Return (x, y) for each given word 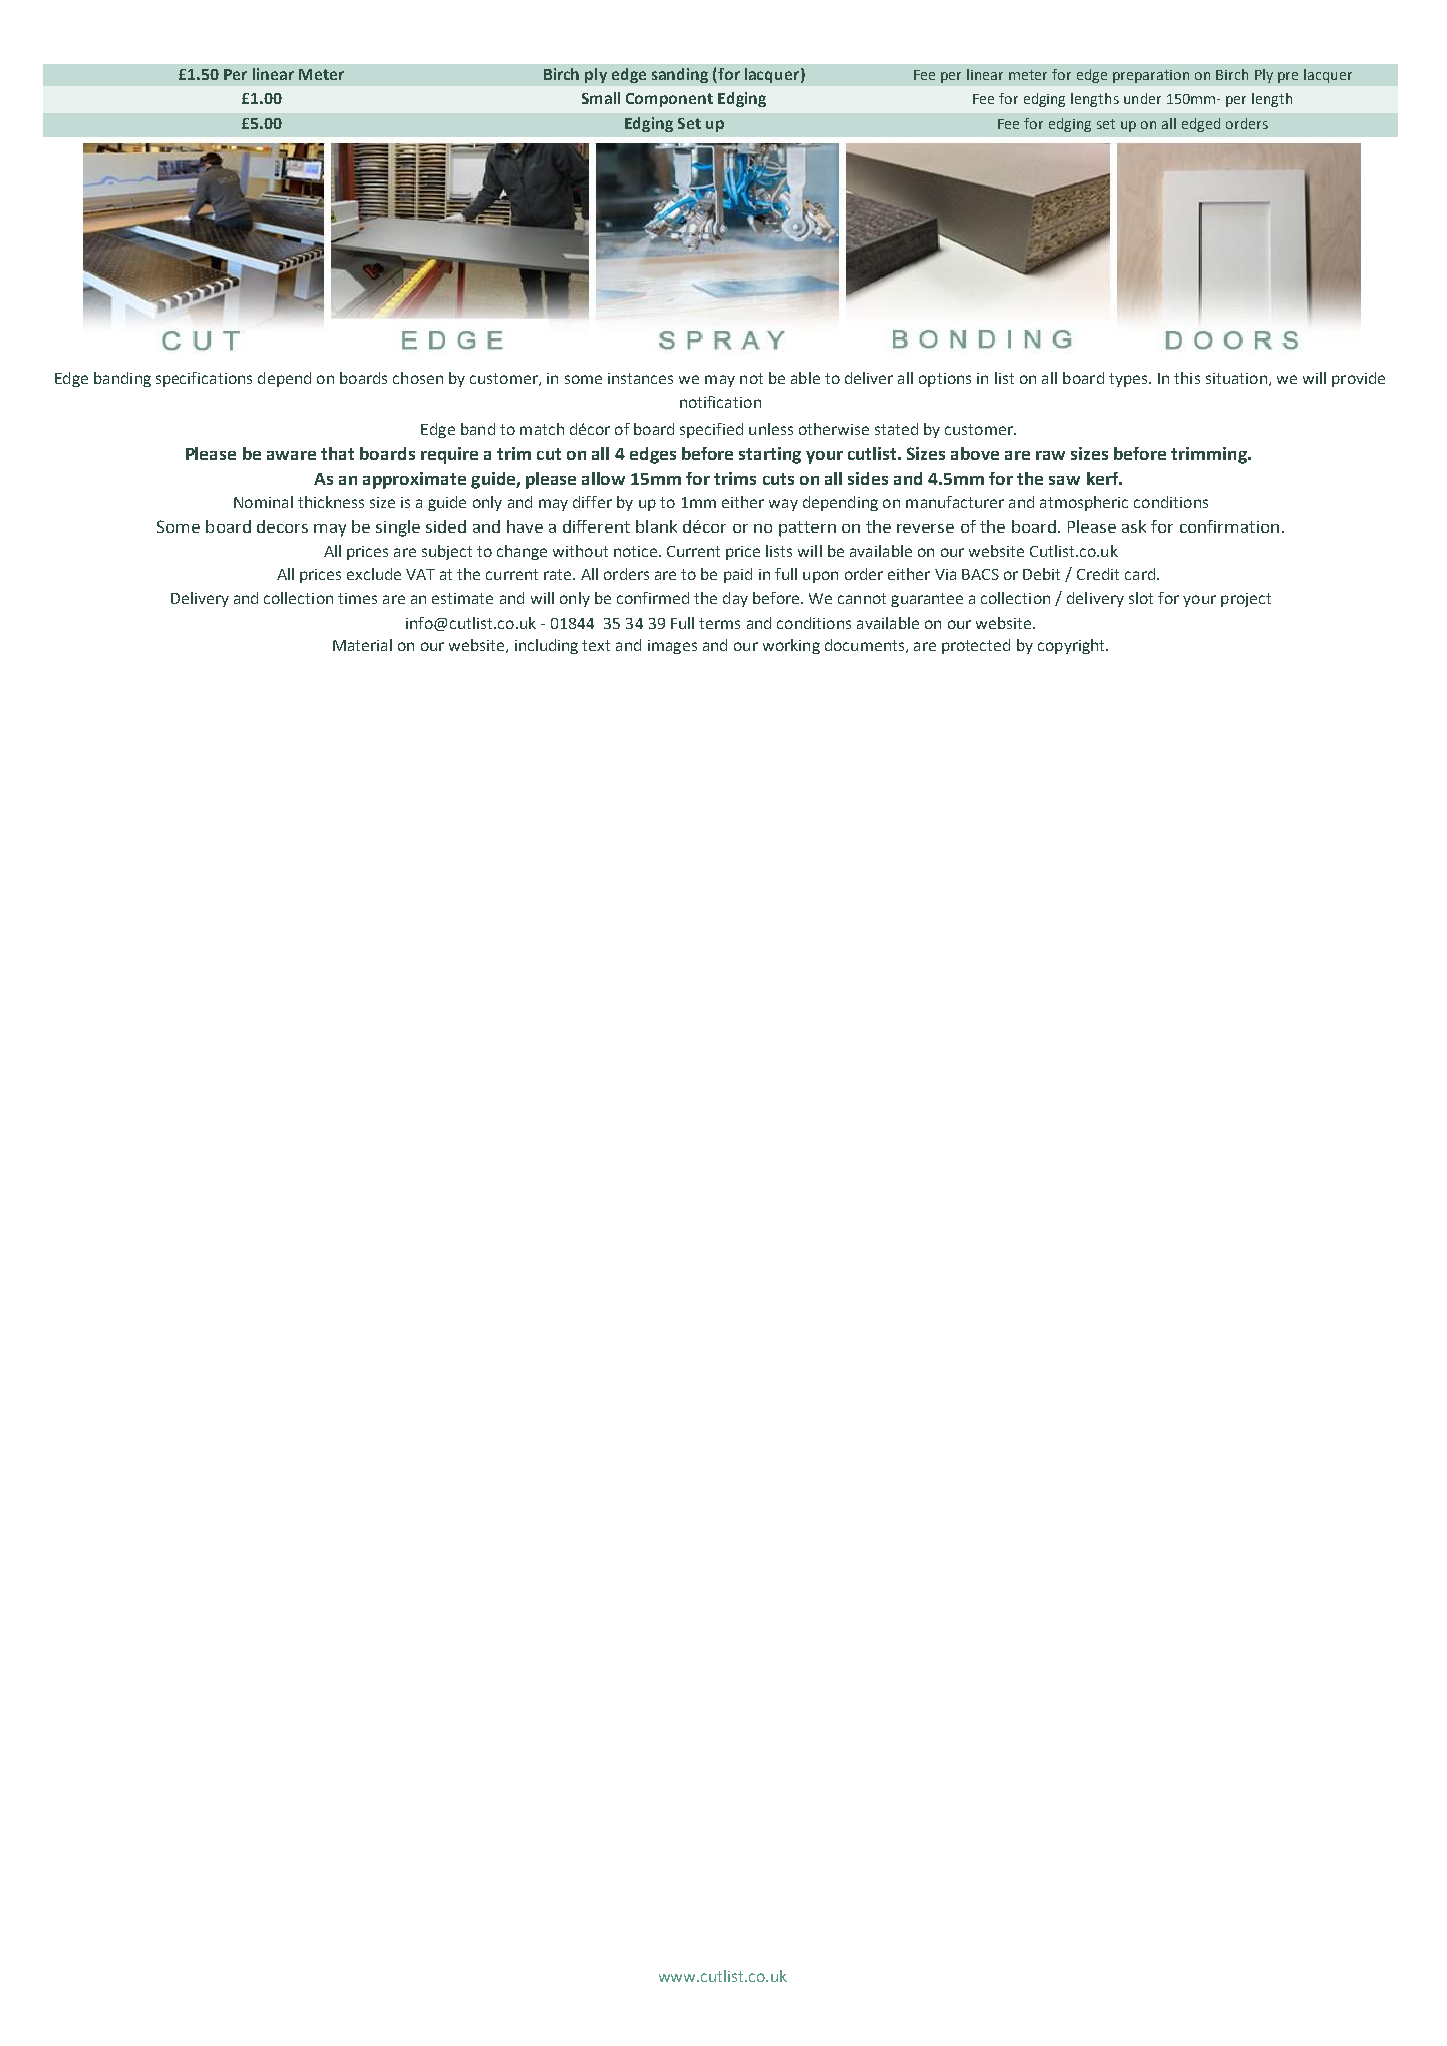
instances (640, 378)
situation (1236, 378)
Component (669, 100)
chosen (418, 378)
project (1246, 600)
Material (362, 645)
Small (601, 98)
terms (719, 623)
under (1142, 98)
